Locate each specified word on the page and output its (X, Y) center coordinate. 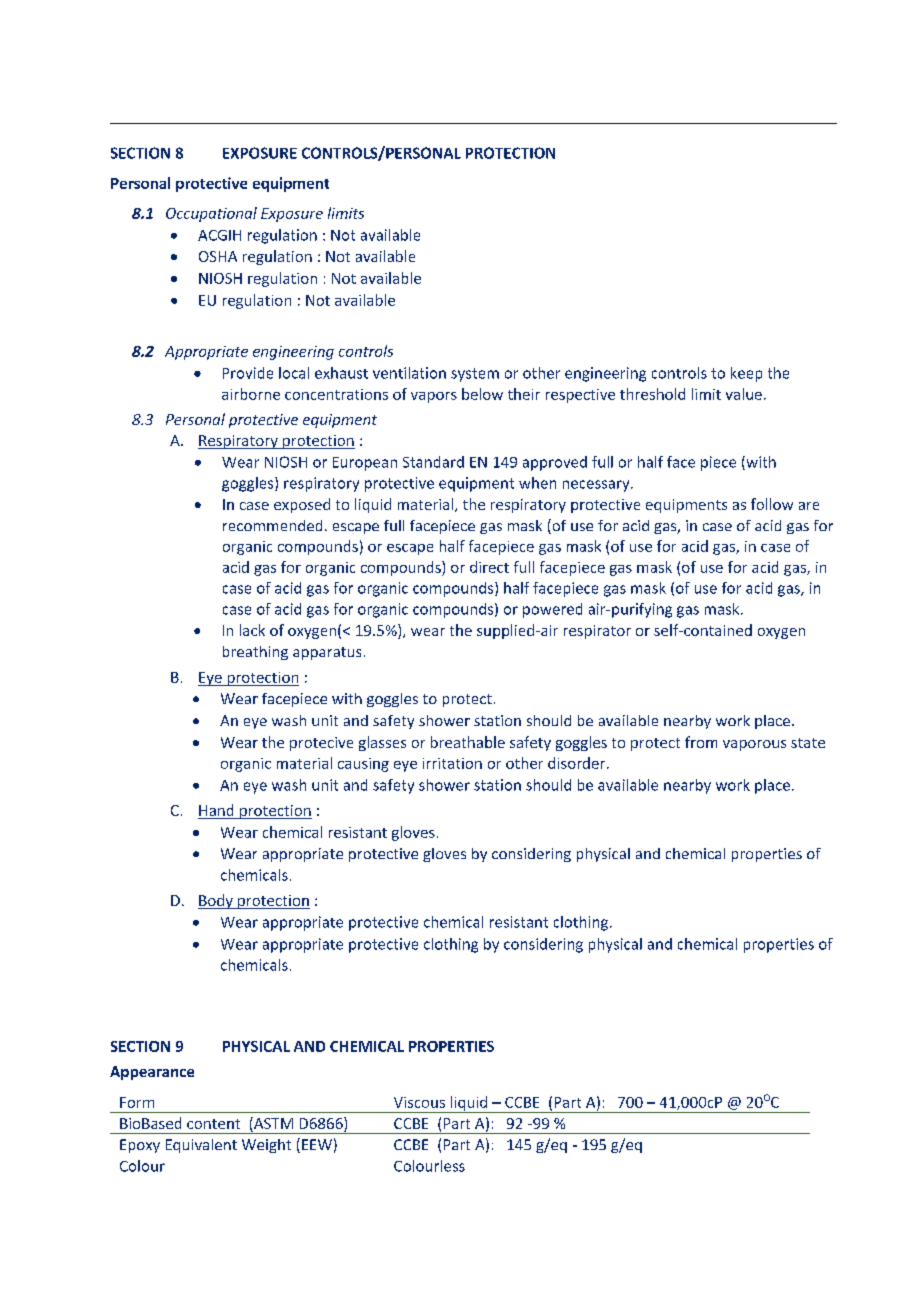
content (213, 1124)
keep (746, 374)
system (475, 375)
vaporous (754, 745)
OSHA (218, 256)
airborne (251, 394)
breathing (255, 653)
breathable (468, 742)
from (701, 742)
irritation (452, 763)
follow (772, 504)
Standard (433, 462)
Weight (266, 1146)
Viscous (419, 1102)
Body (216, 901)
